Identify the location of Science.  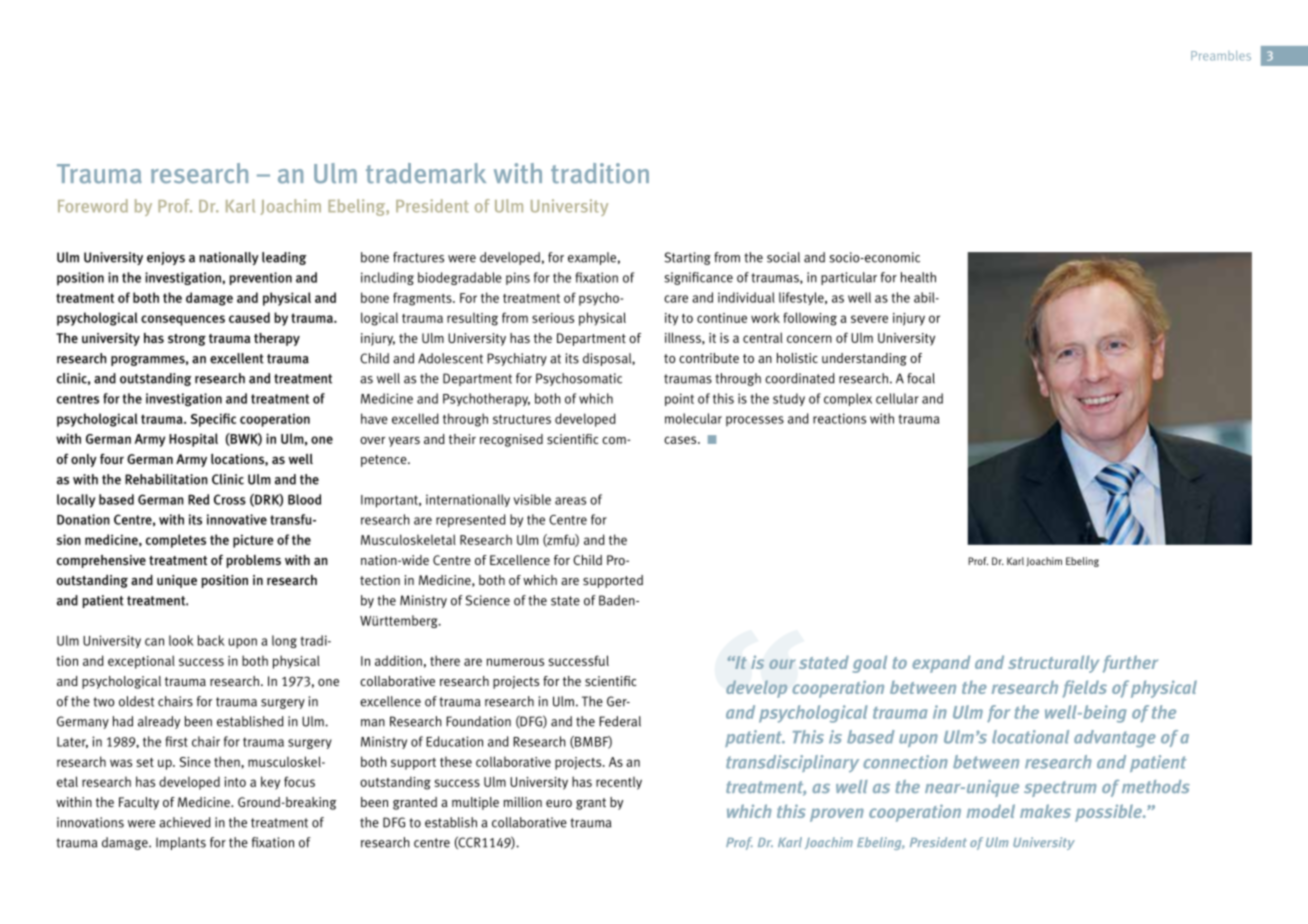
(488, 600).
